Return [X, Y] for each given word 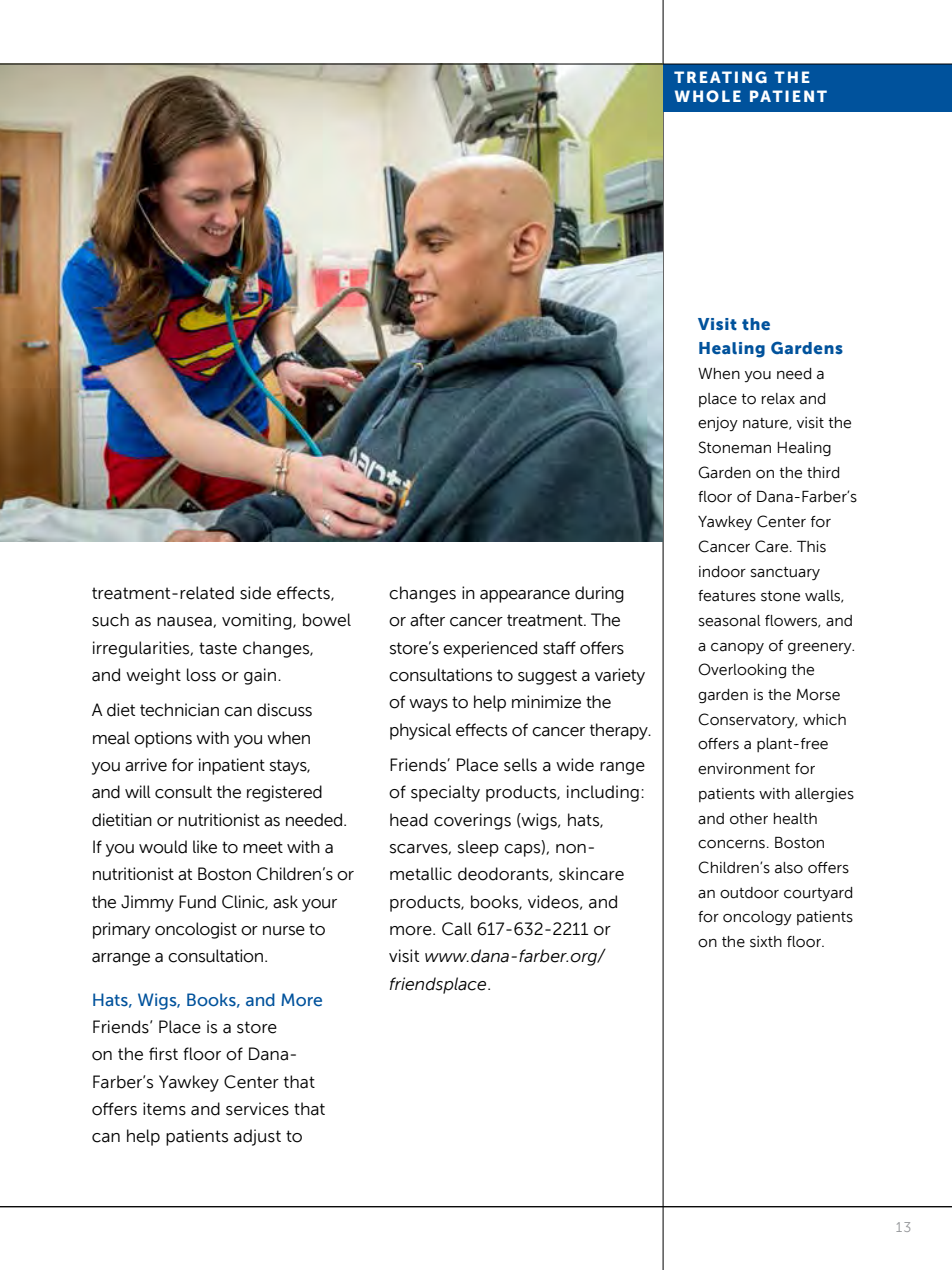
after [427, 620]
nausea [185, 622]
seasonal [730, 621]
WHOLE [708, 96]
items [164, 1109]
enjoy [718, 424]
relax [778, 399]
